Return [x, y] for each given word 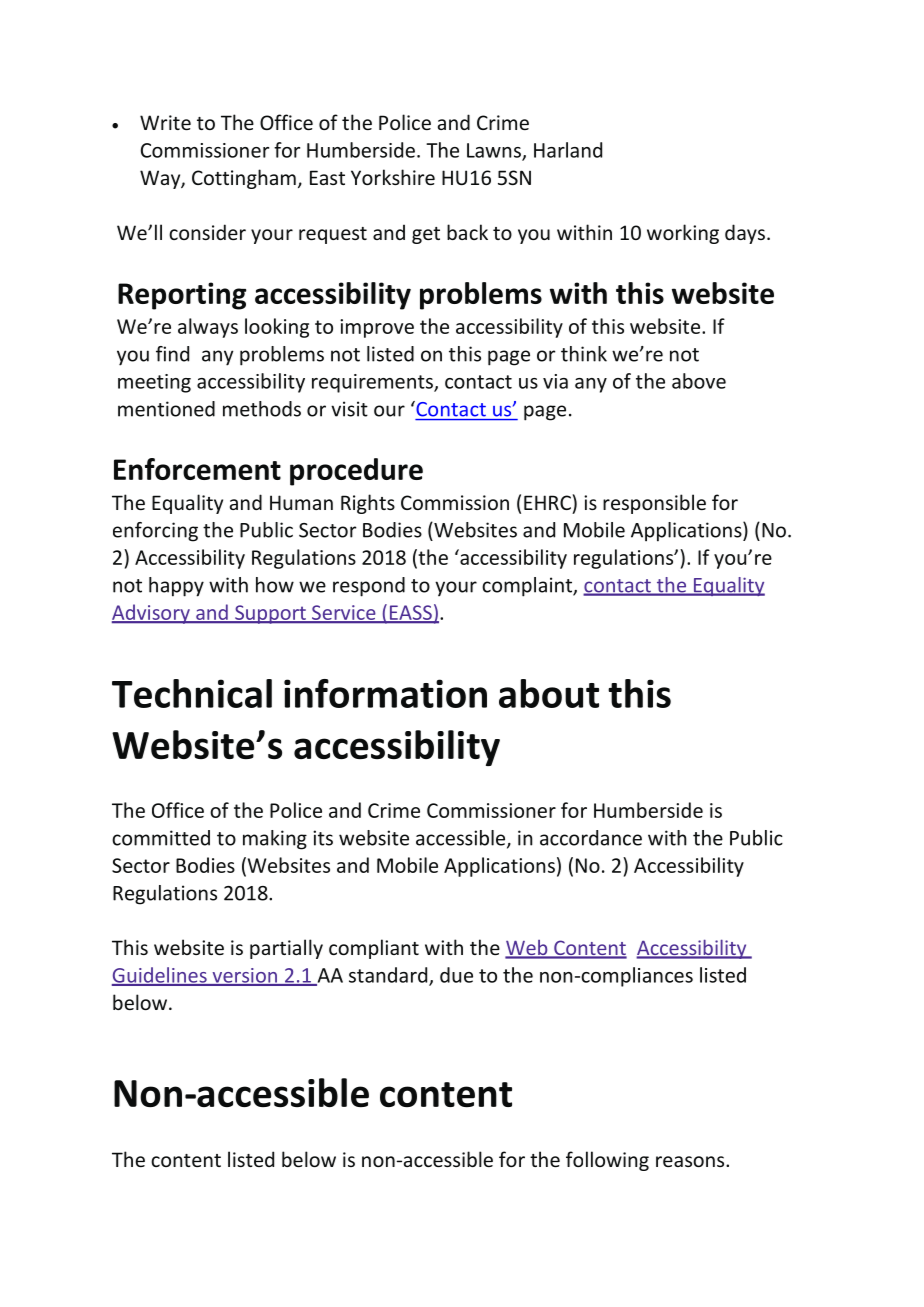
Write [165, 122]
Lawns [495, 151]
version [244, 976]
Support [270, 614]
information [385, 693]
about [549, 693]
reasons [691, 1161]
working [683, 234]
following [607, 1161]
